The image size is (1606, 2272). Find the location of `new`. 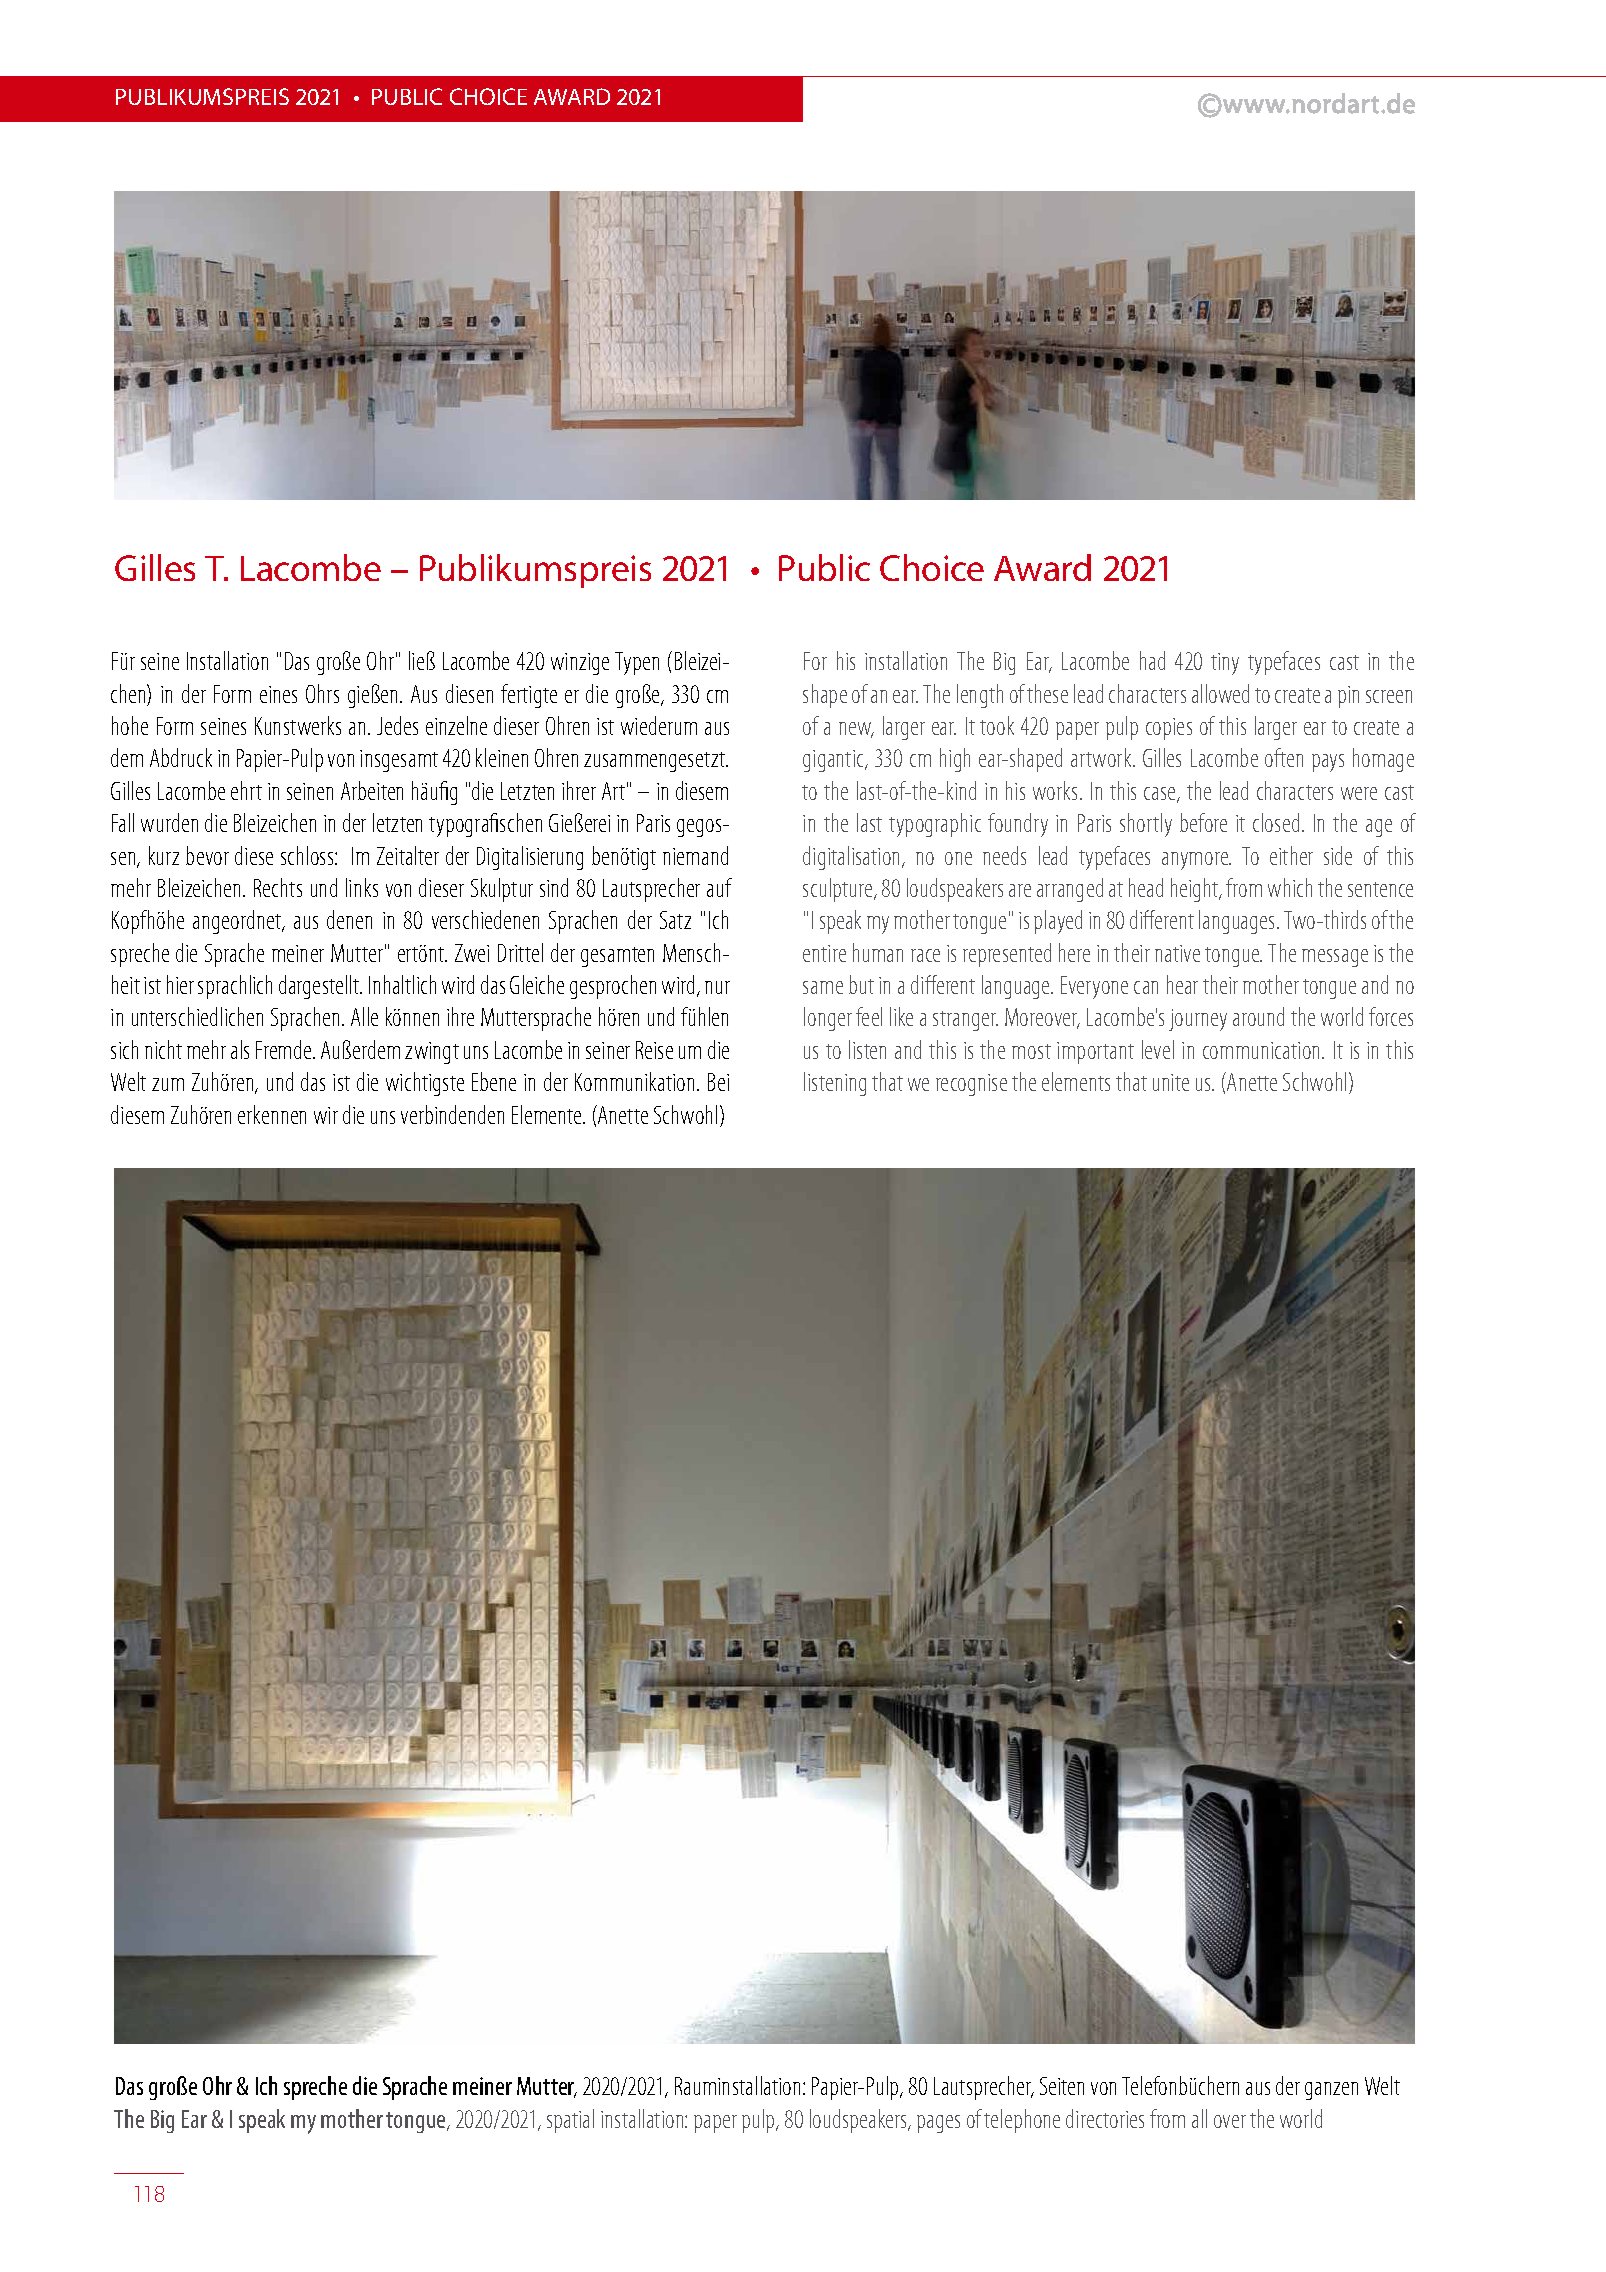

new is located at coordinates (856, 730).
